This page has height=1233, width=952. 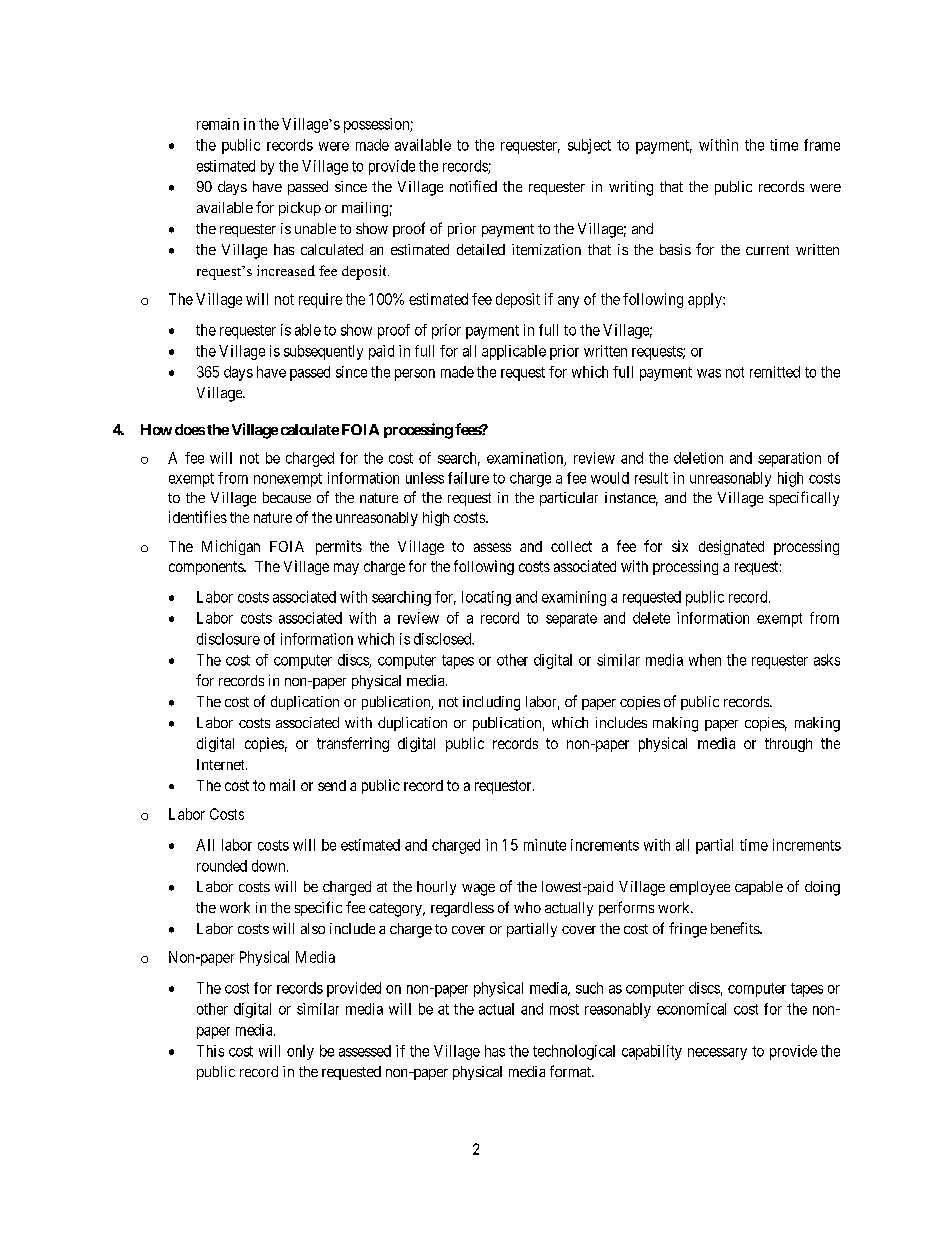 What do you see at coordinates (332, 785) in the page?
I see `send` at bounding box center [332, 785].
